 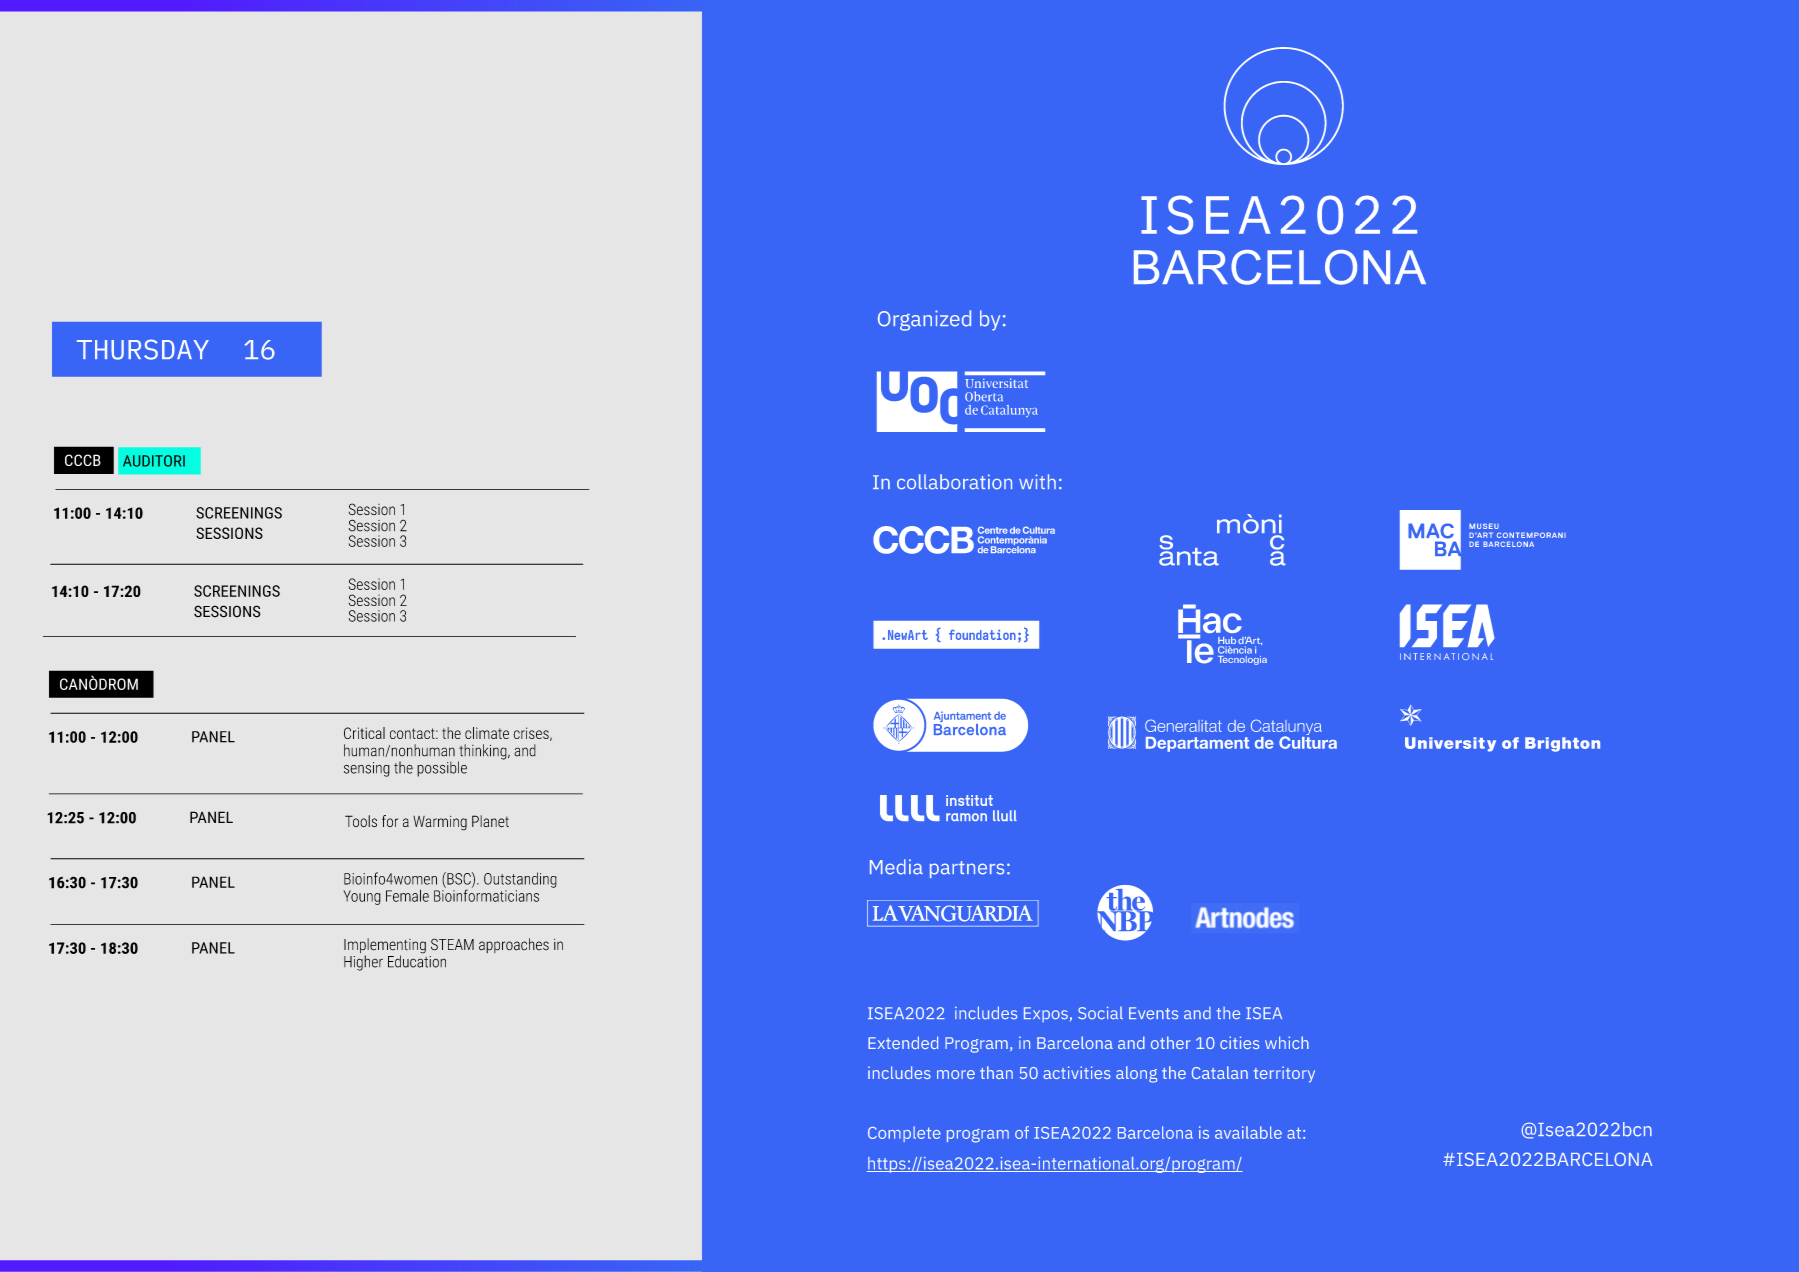 I want to click on possible, so click(x=442, y=769).
